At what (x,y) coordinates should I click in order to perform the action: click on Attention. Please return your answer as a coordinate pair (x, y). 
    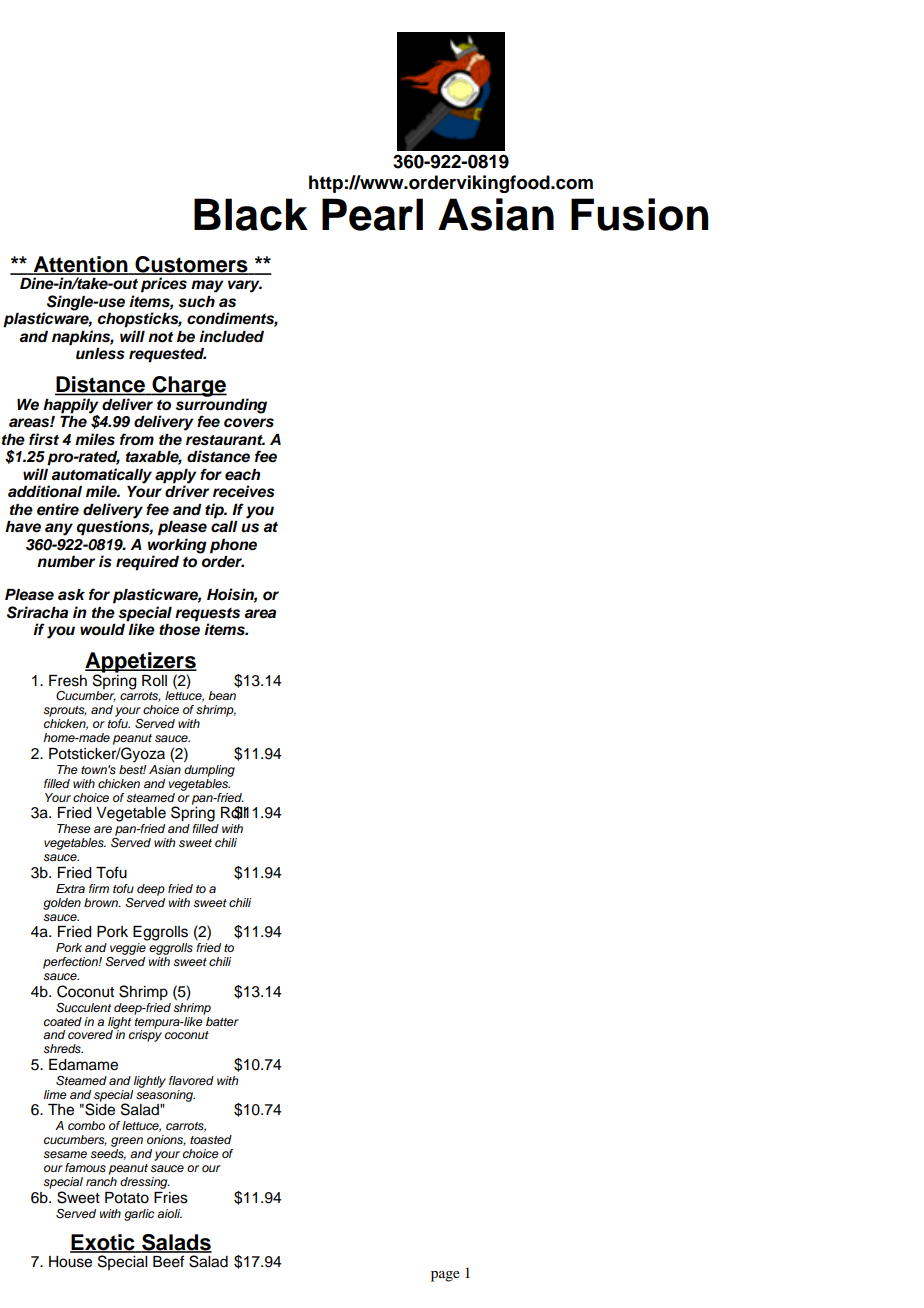
    Looking at the image, I should click on (80, 265).
